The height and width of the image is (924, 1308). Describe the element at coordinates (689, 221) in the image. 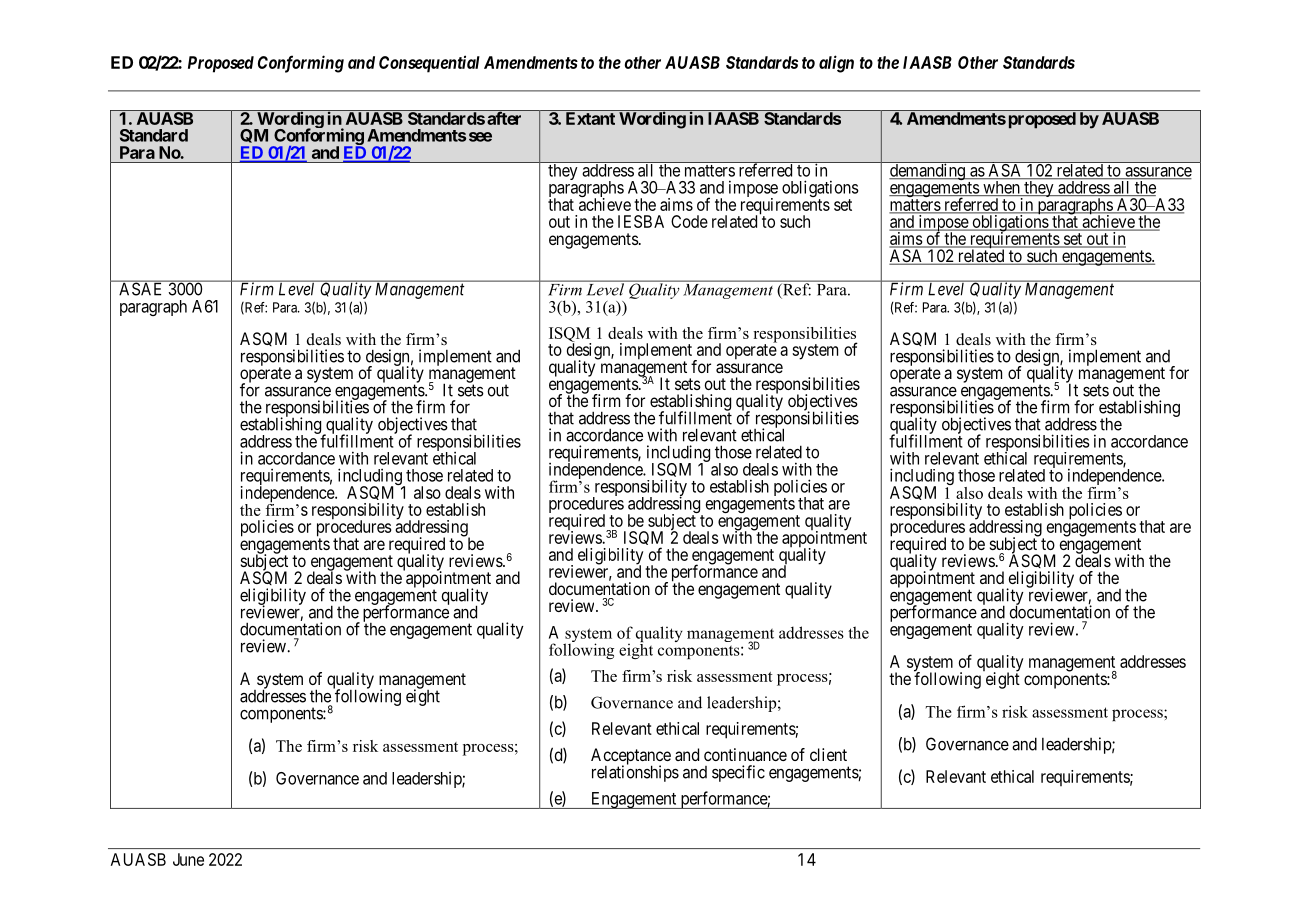

I see `Code` at that location.
